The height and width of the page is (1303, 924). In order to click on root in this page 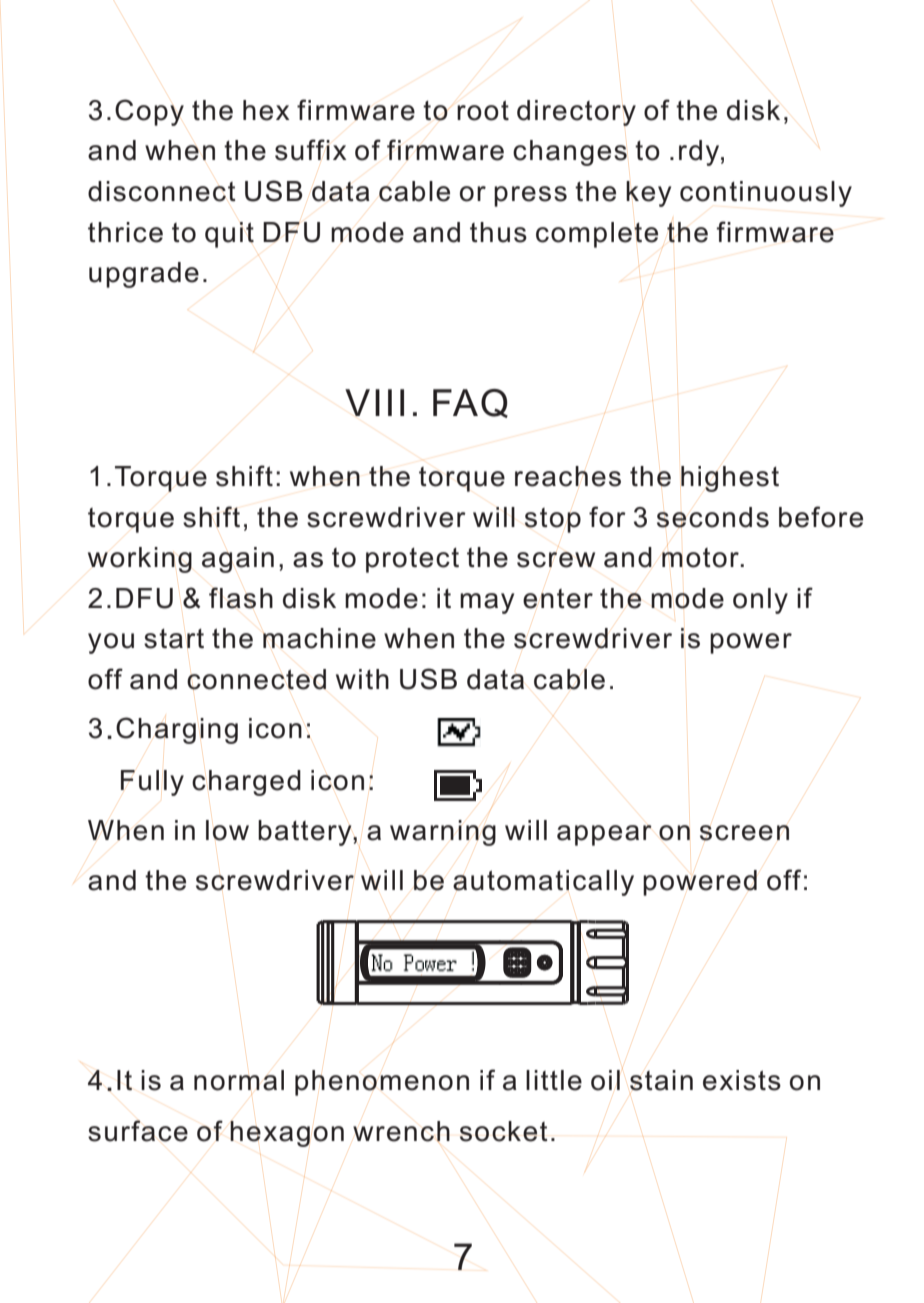, I will do `click(483, 110)`.
